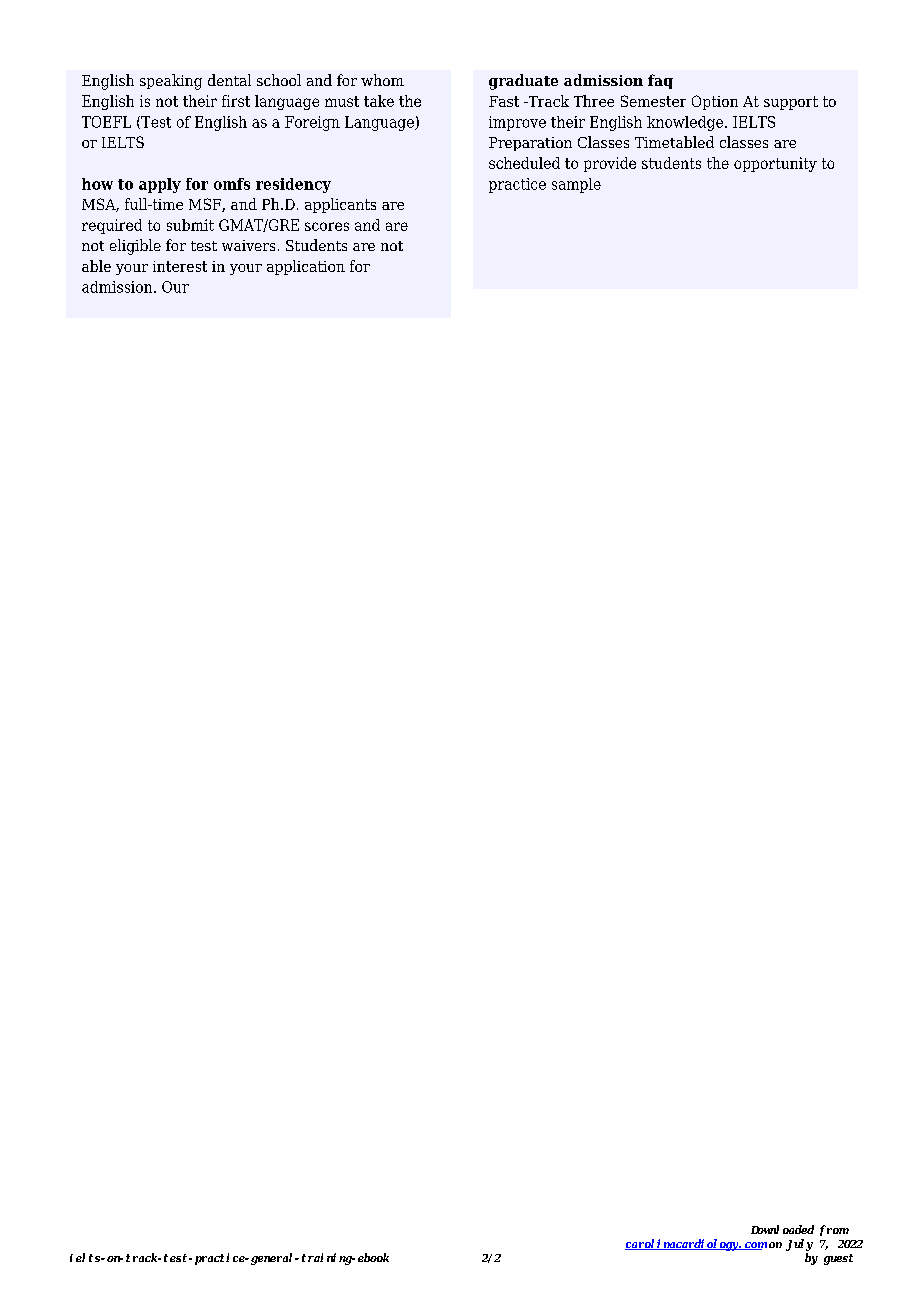 The width and height of the screenshot is (924, 1308). Describe the element at coordinates (190, 225) in the screenshot. I see `submit` at that location.
